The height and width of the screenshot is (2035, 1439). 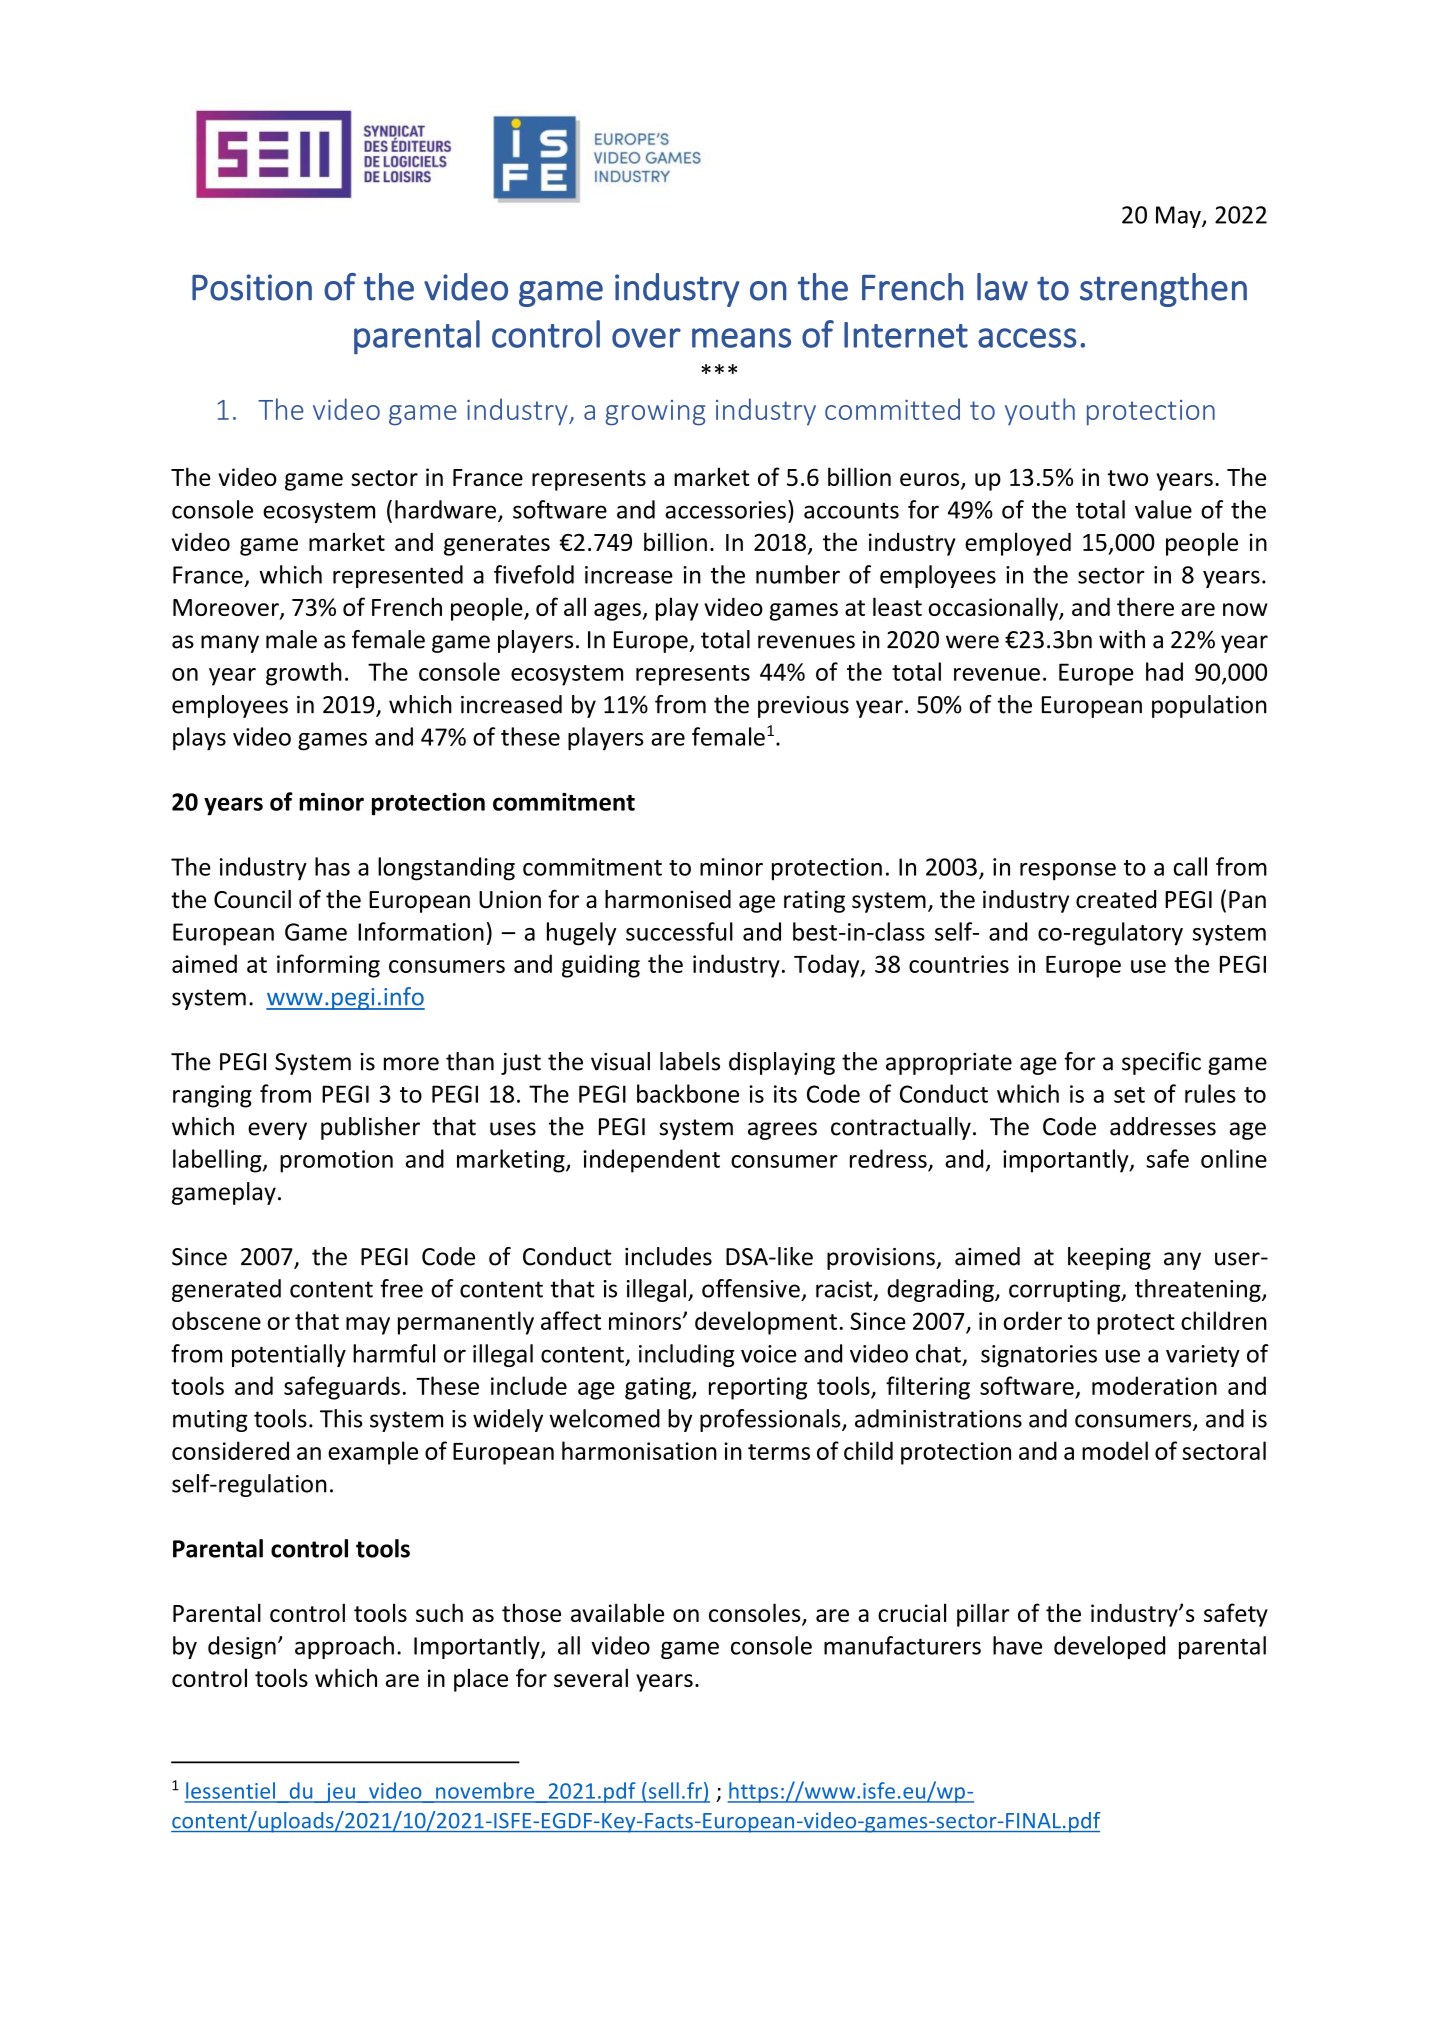 I want to click on specific, so click(x=1161, y=1063).
